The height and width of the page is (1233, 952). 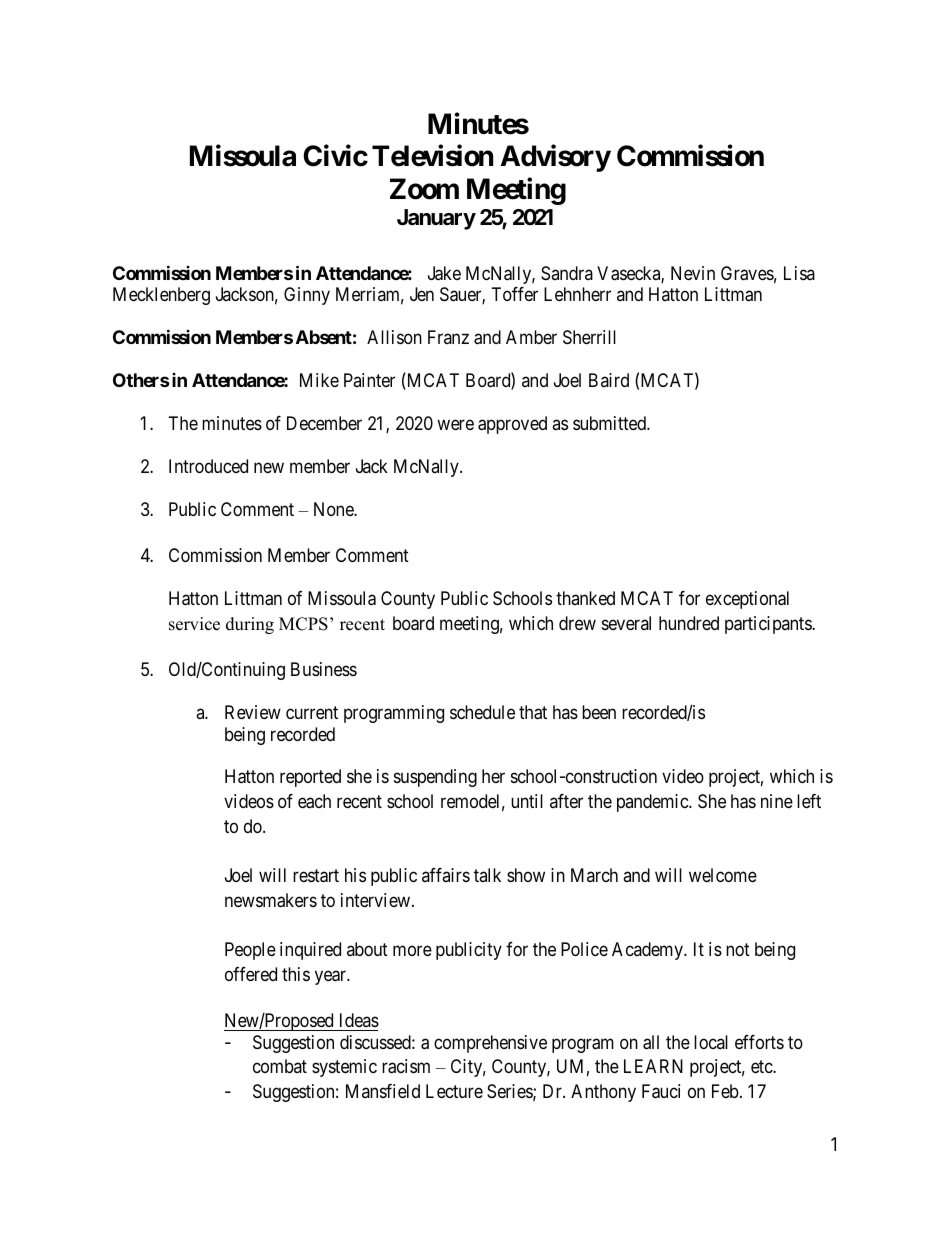 I want to click on submitted, so click(x=610, y=423).
